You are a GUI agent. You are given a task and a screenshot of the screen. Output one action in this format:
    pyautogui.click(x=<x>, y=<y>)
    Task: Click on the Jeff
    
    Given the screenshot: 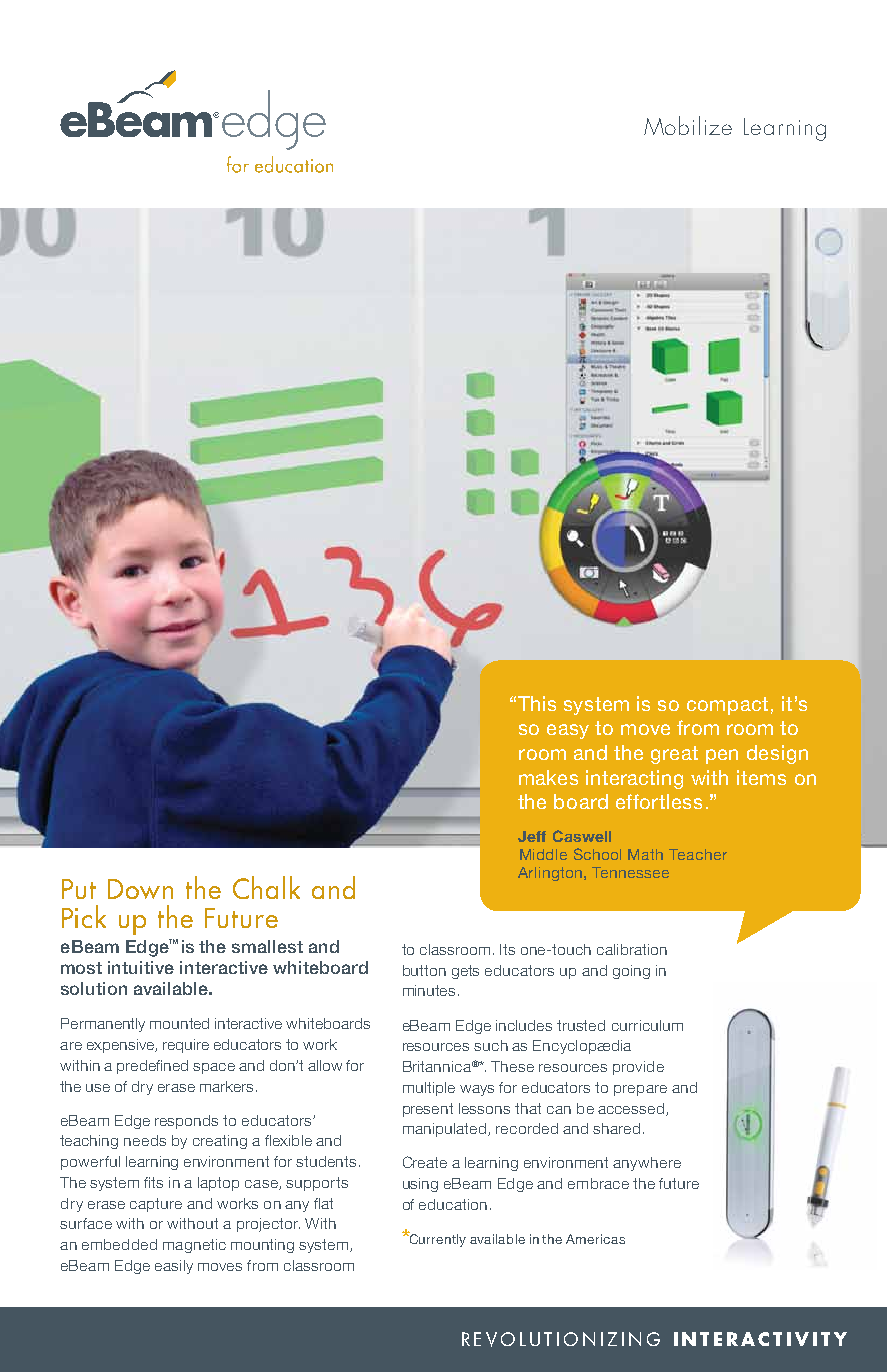 What is the action you would take?
    pyautogui.click(x=532, y=836)
